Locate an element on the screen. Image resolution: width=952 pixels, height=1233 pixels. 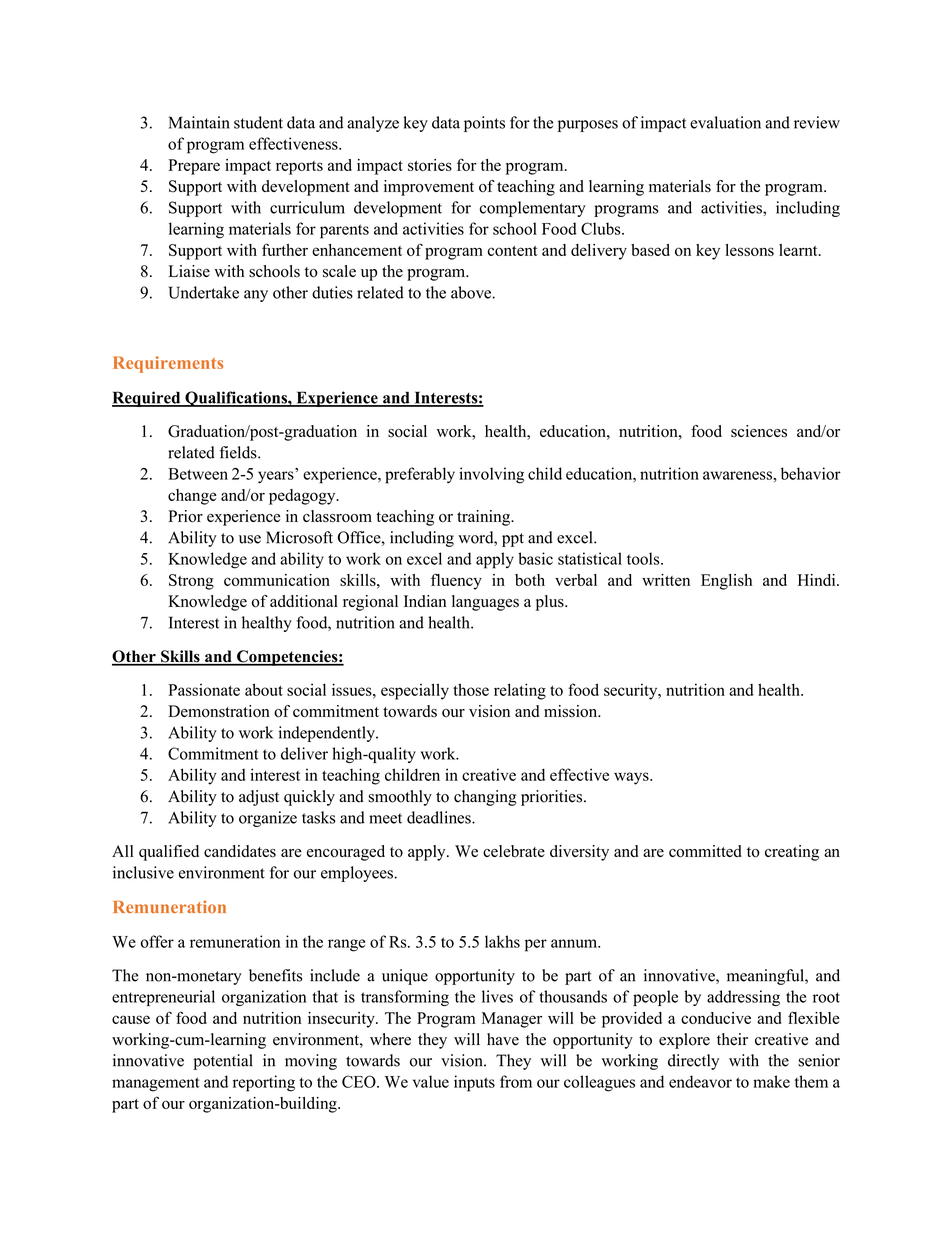
changing is located at coordinates (485, 798).
